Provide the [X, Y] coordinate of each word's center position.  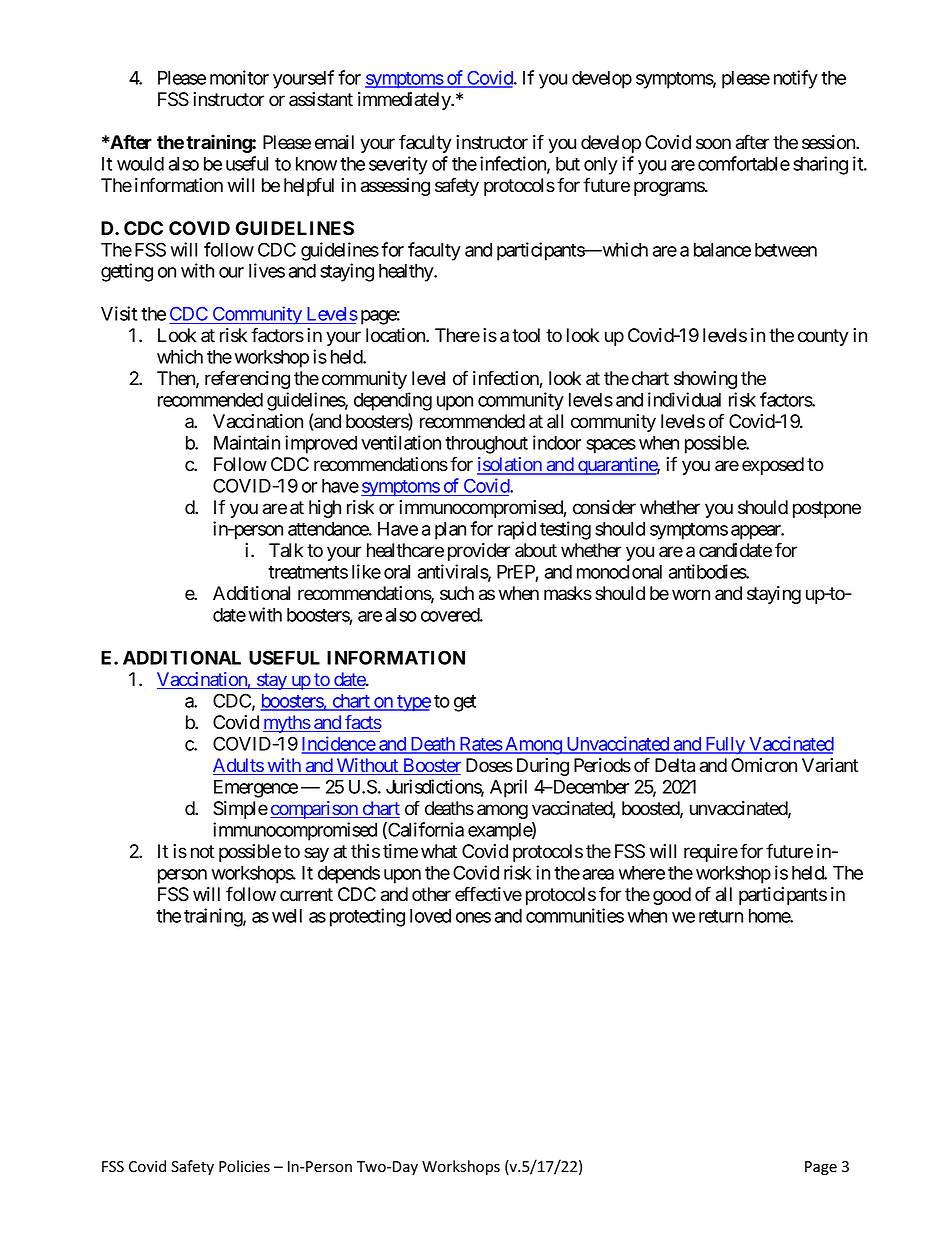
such [457, 593]
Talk [286, 550]
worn [691, 595]
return [721, 916]
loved [430, 916]
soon [713, 144]
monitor [239, 77]
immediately [405, 101]
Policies [244, 1166]
